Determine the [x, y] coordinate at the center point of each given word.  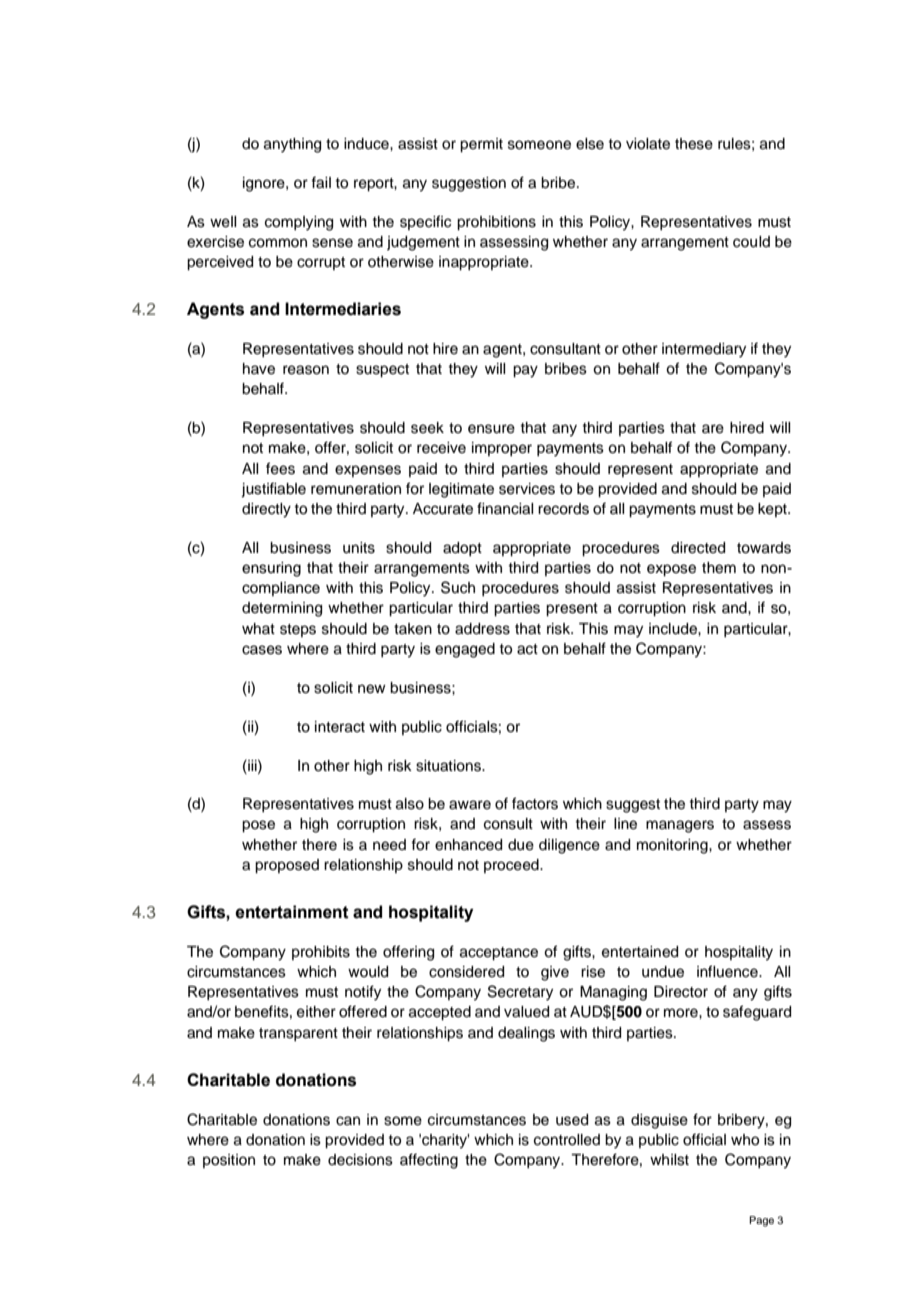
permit [481, 145]
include [674, 629]
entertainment [292, 912]
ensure [491, 429]
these [694, 144]
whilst [669, 1160]
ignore [265, 184]
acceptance [499, 954]
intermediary [704, 350]
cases [262, 650]
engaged [465, 650]
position [229, 1161]
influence [728, 971]
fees [280, 468]
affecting [429, 1161]
